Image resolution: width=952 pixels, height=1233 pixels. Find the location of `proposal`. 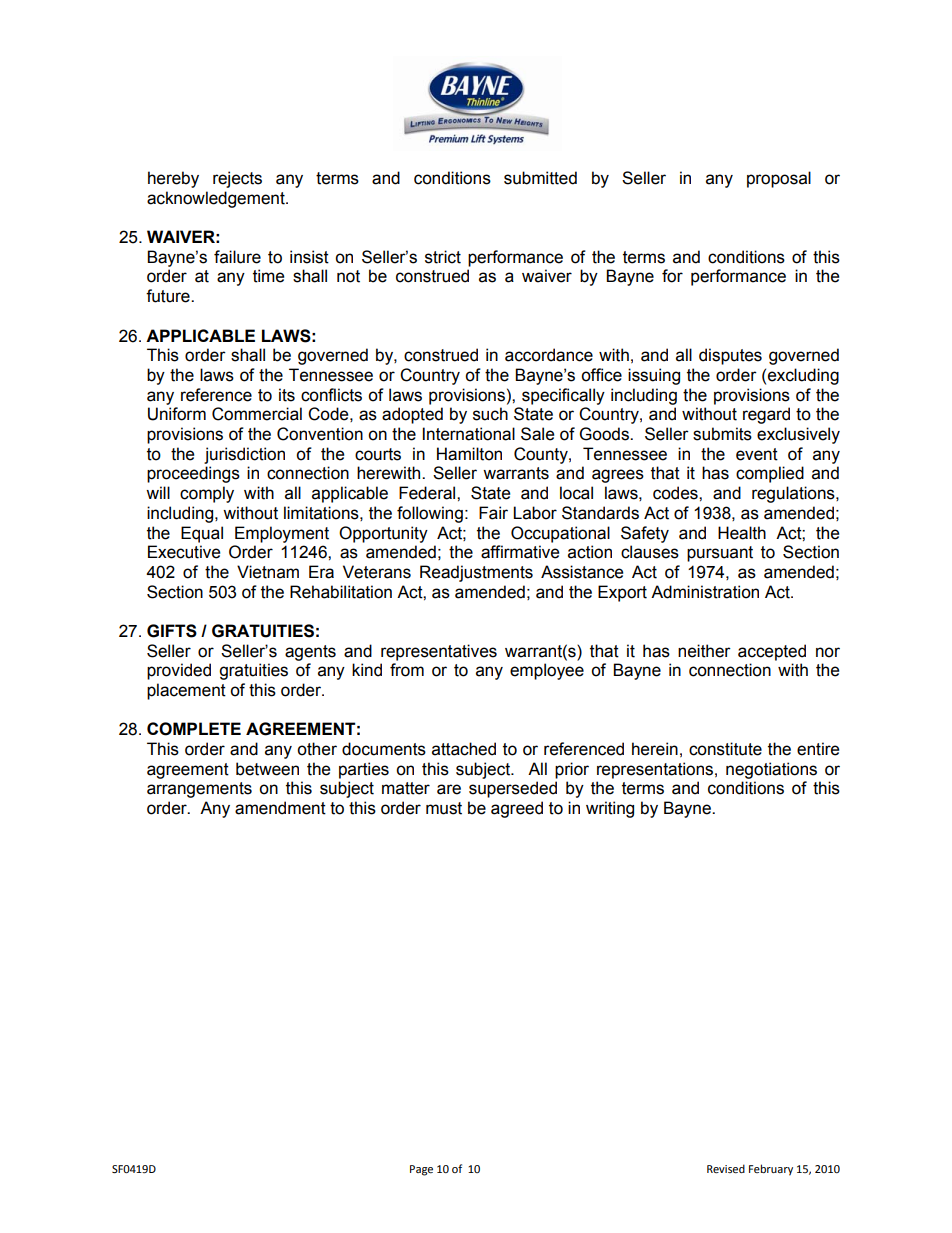

proposal is located at coordinates (779, 179).
